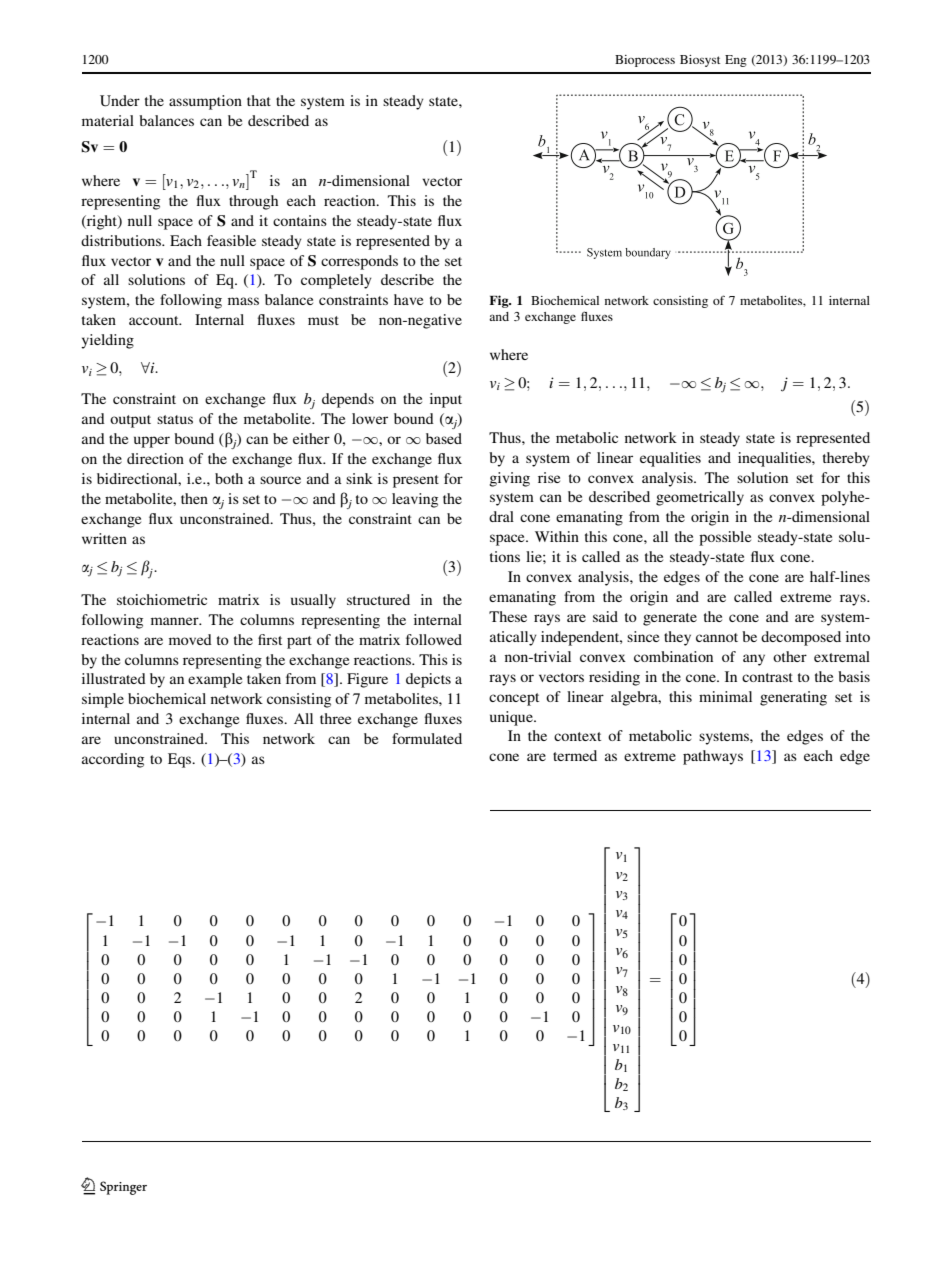  I want to click on thereby, so click(846, 459).
